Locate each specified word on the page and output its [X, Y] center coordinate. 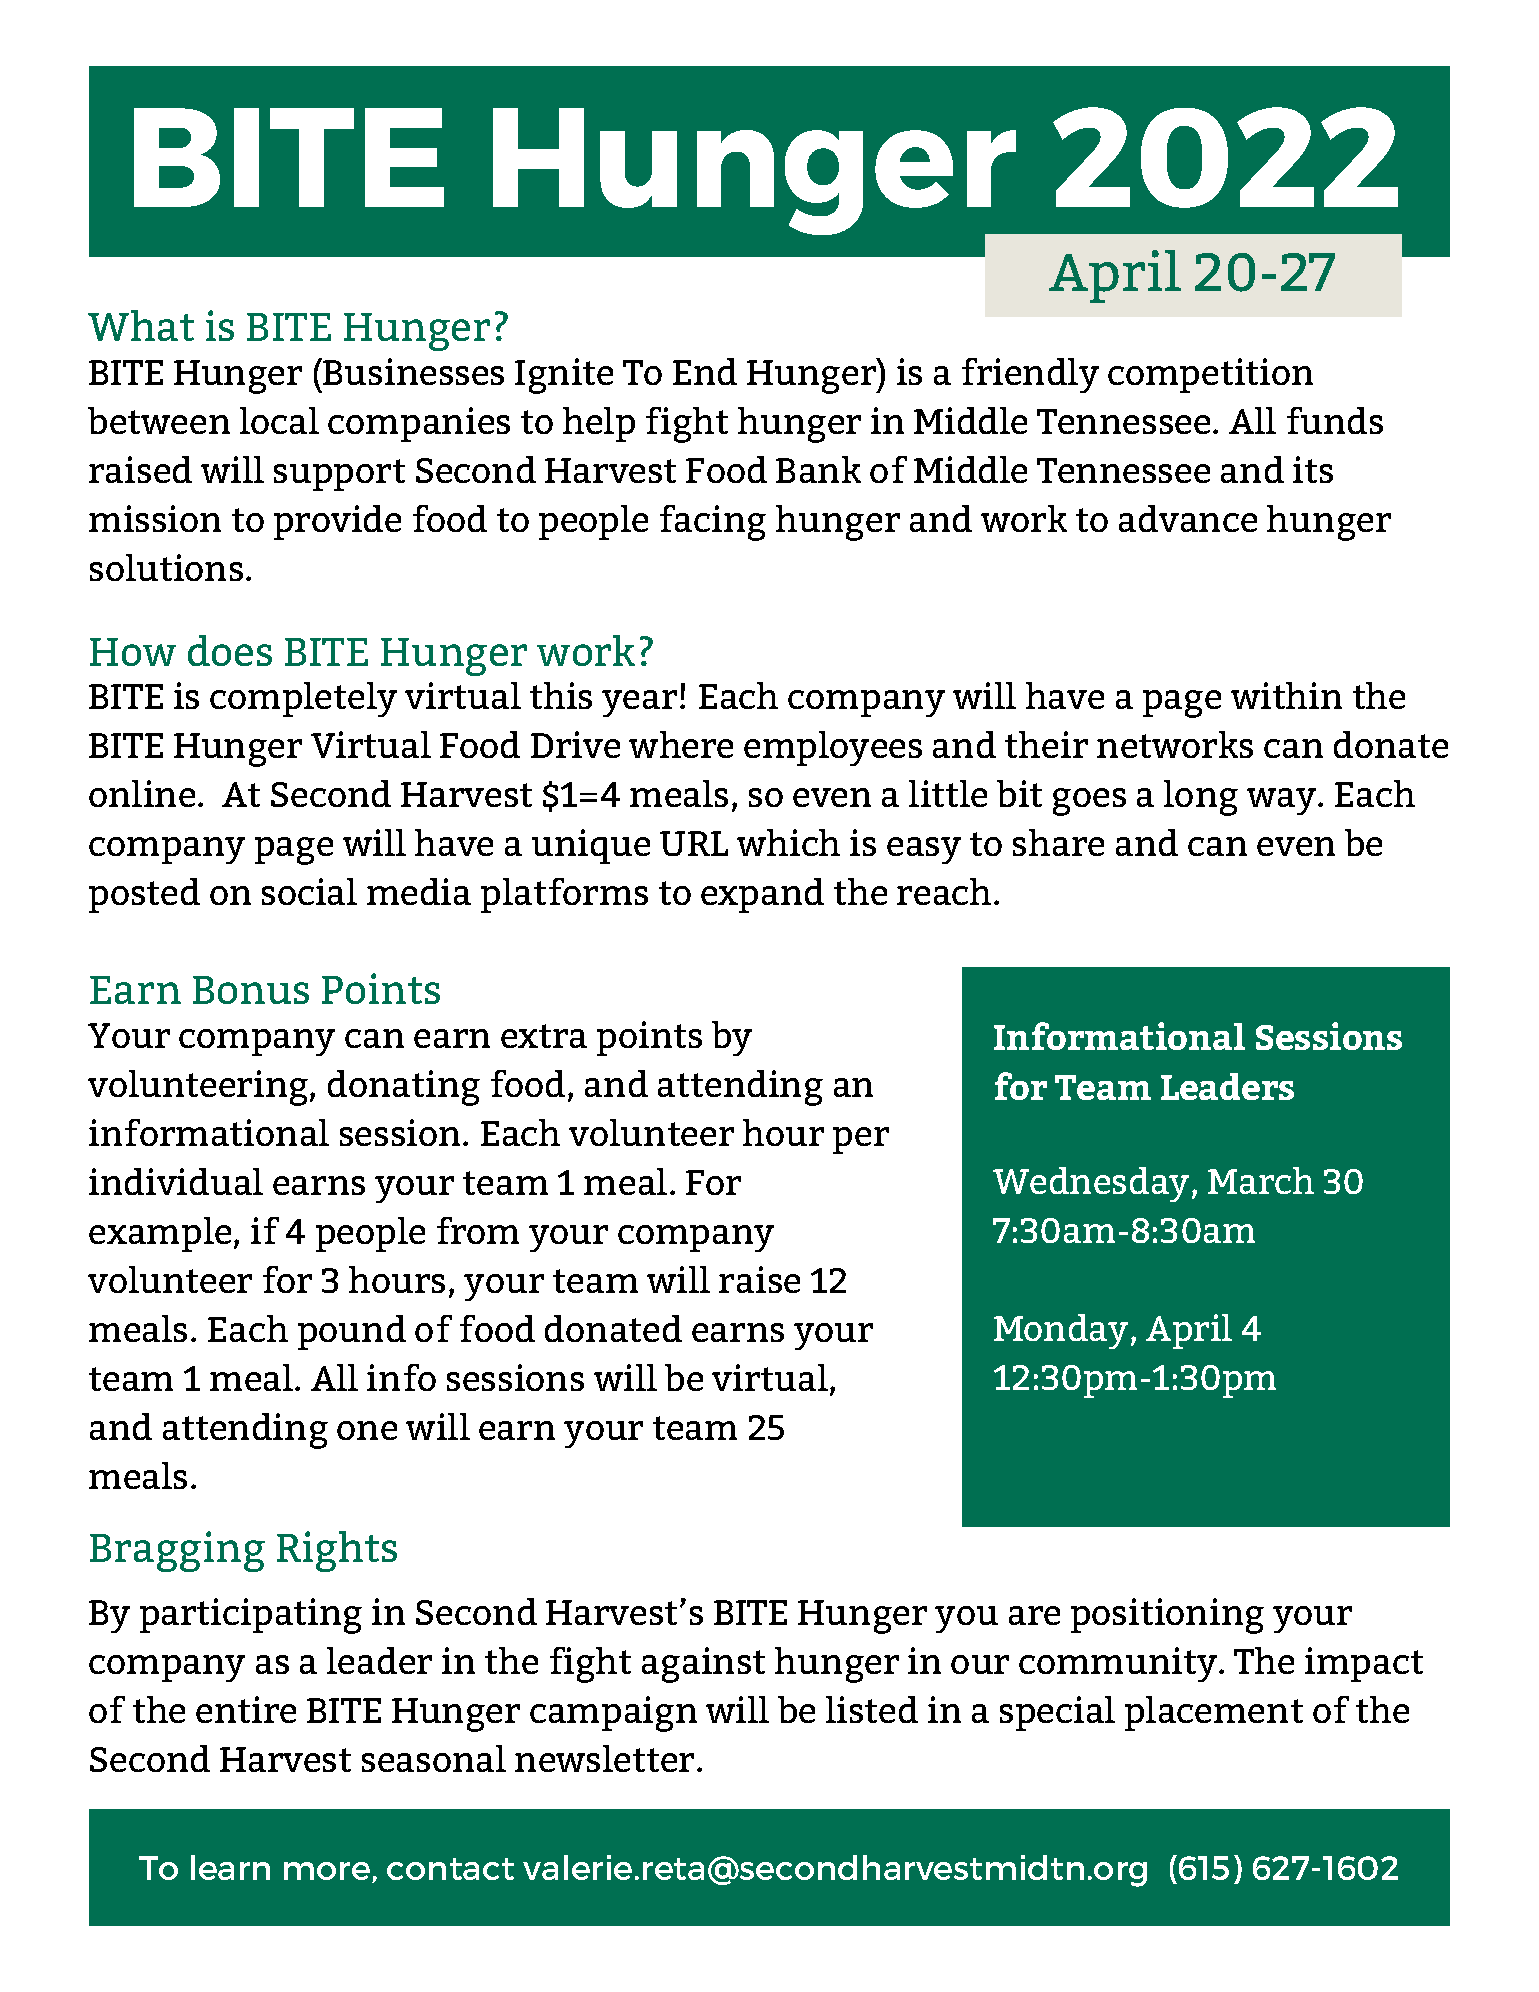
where [681, 744]
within [1286, 695]
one [367, 1430]
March [1261, 1180]
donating [404, 1088]
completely [303, 699]
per [861, 1140]
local [279, 420]
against [703, 1665]
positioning [1167, 1616]
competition [1210, 375]
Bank [818, 469]
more [328, 1872]
